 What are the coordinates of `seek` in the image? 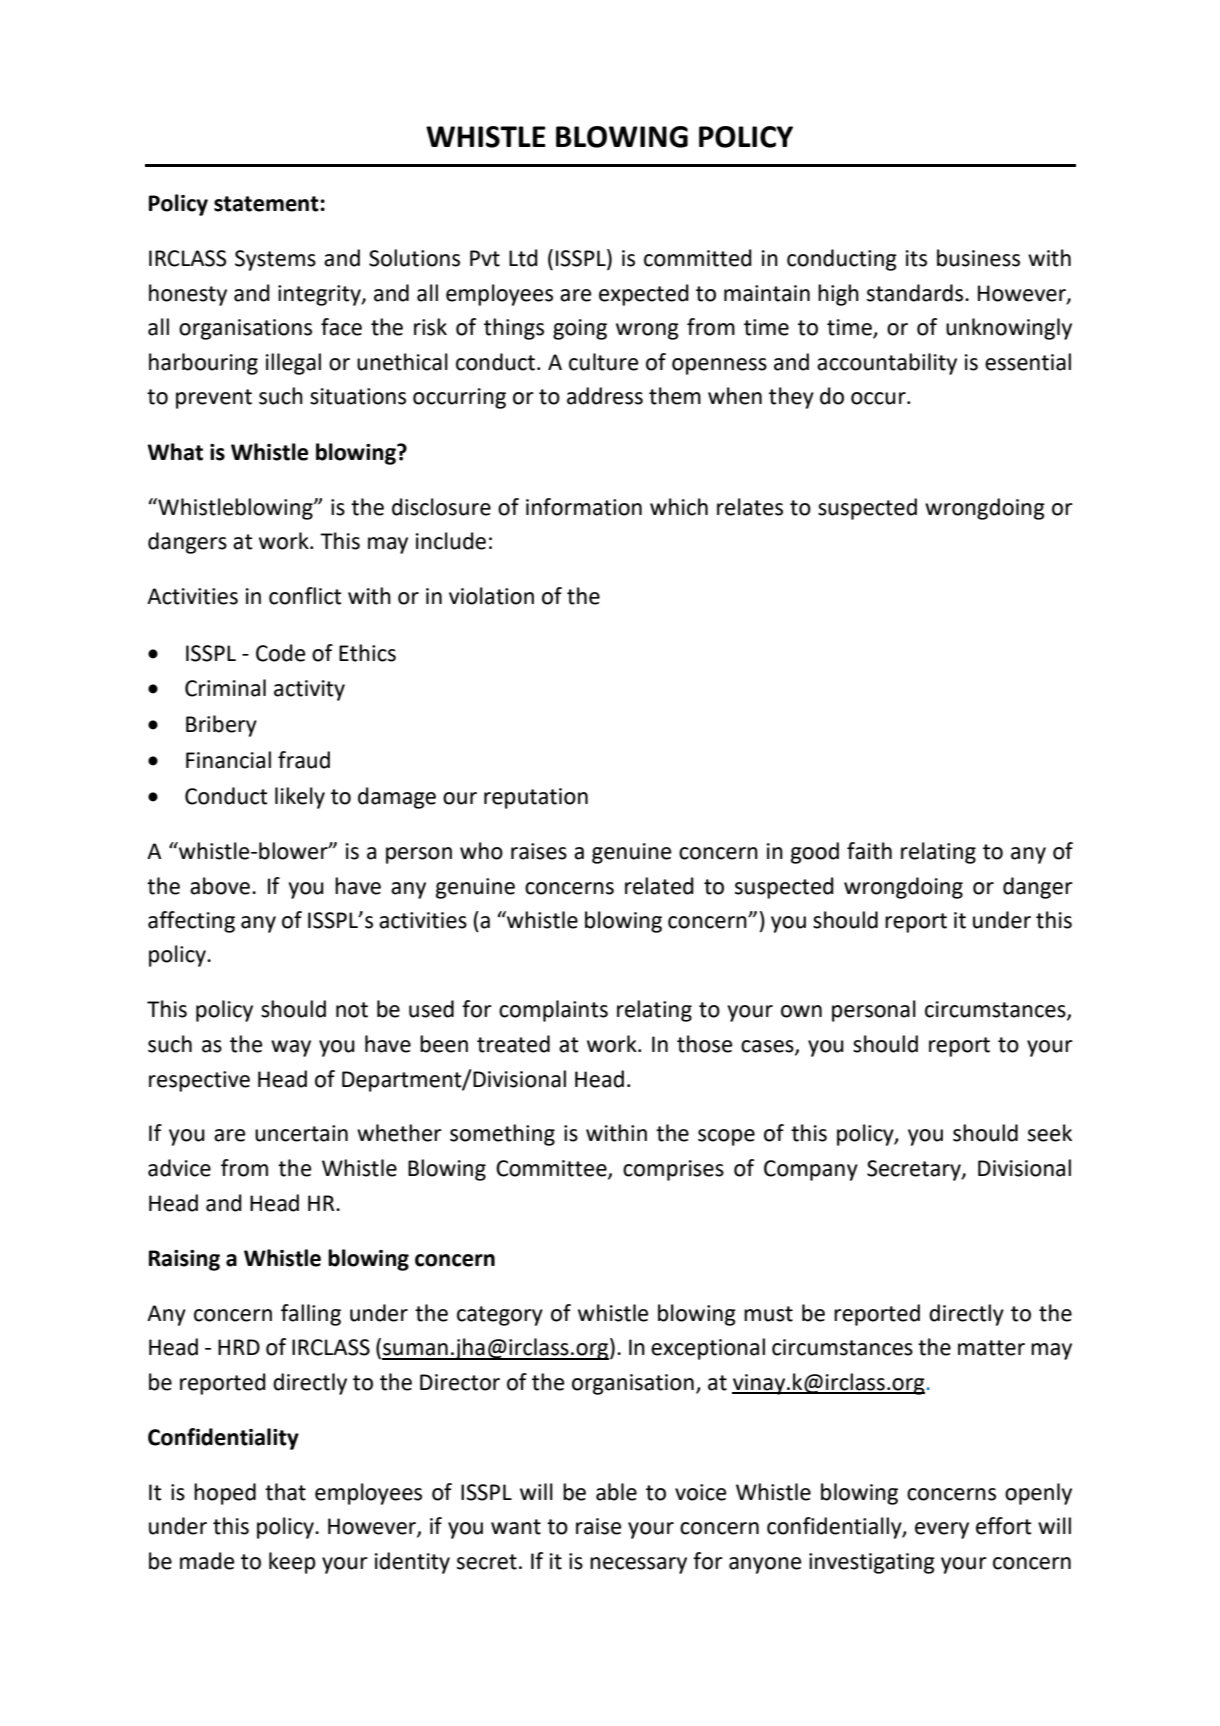 It's located at (1050, 1133).
